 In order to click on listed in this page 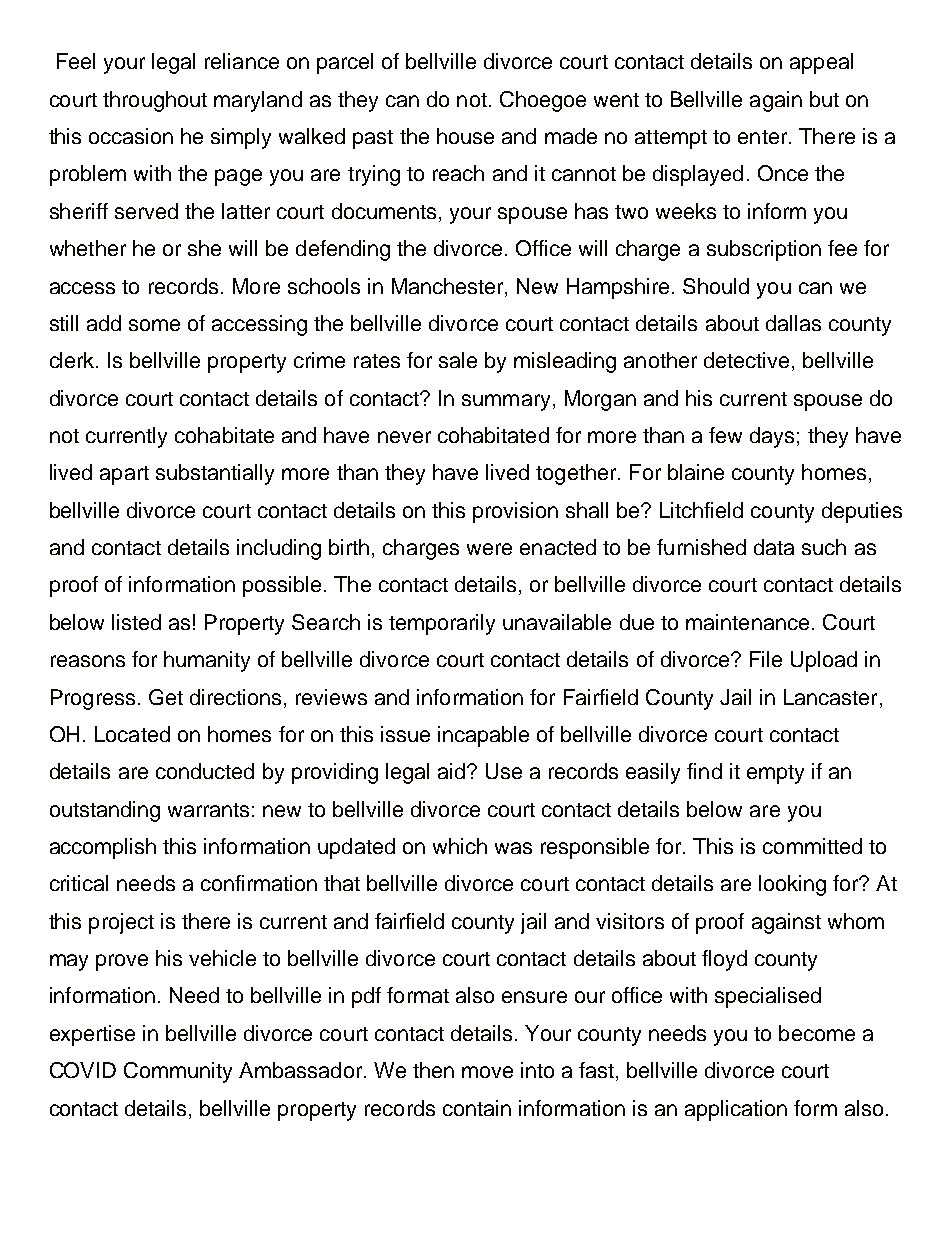, I will do `click(136, 622)`.
